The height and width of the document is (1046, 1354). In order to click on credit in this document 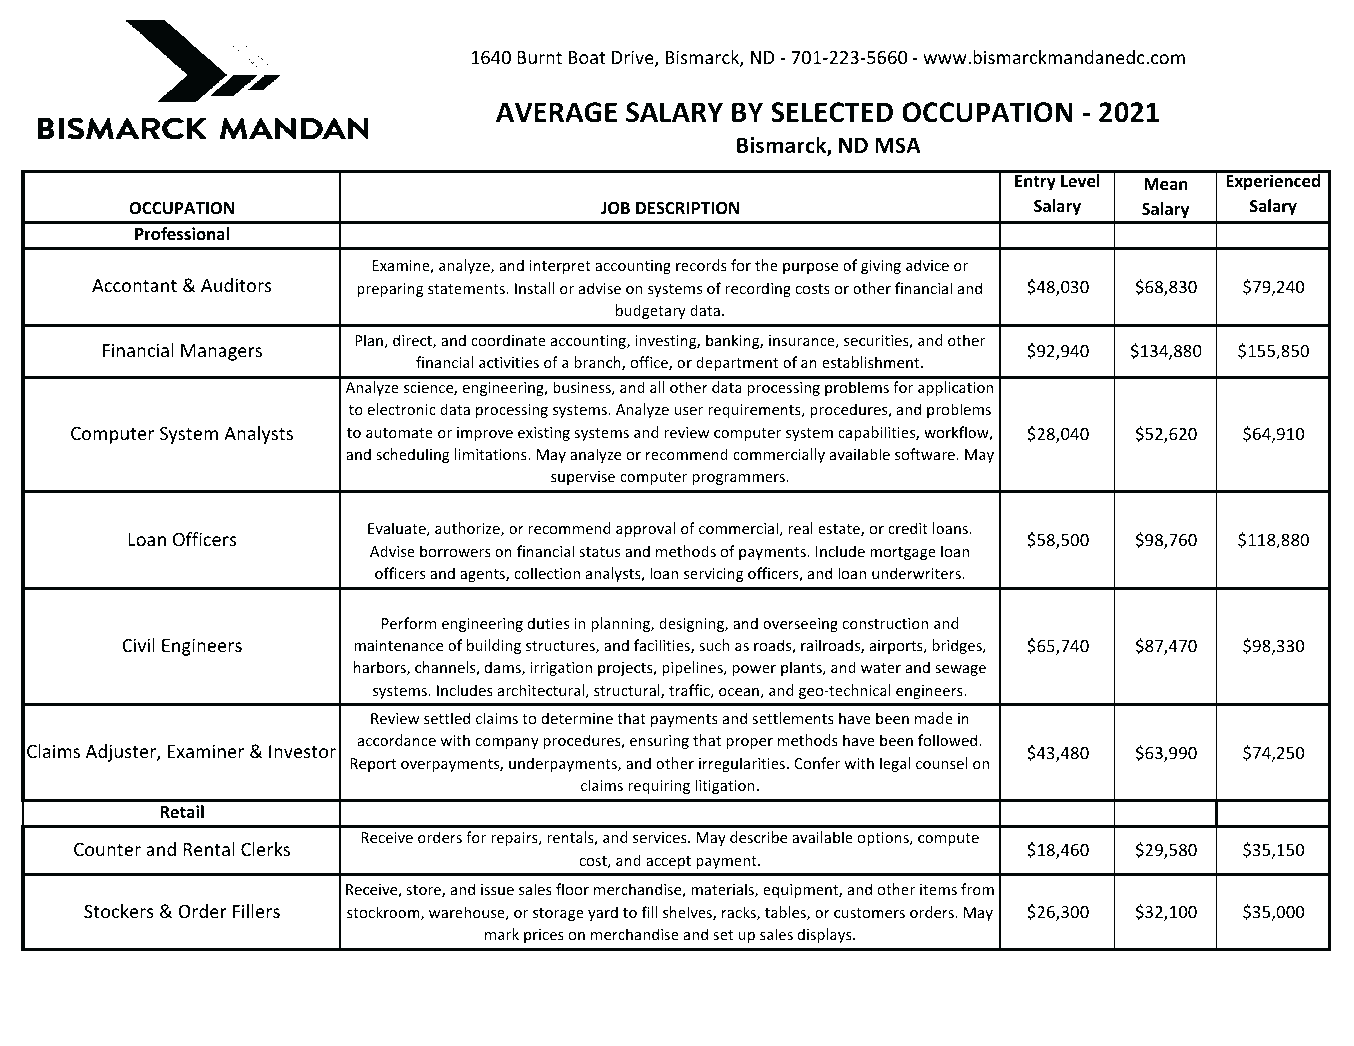, I will do `click(908, 528)`.
